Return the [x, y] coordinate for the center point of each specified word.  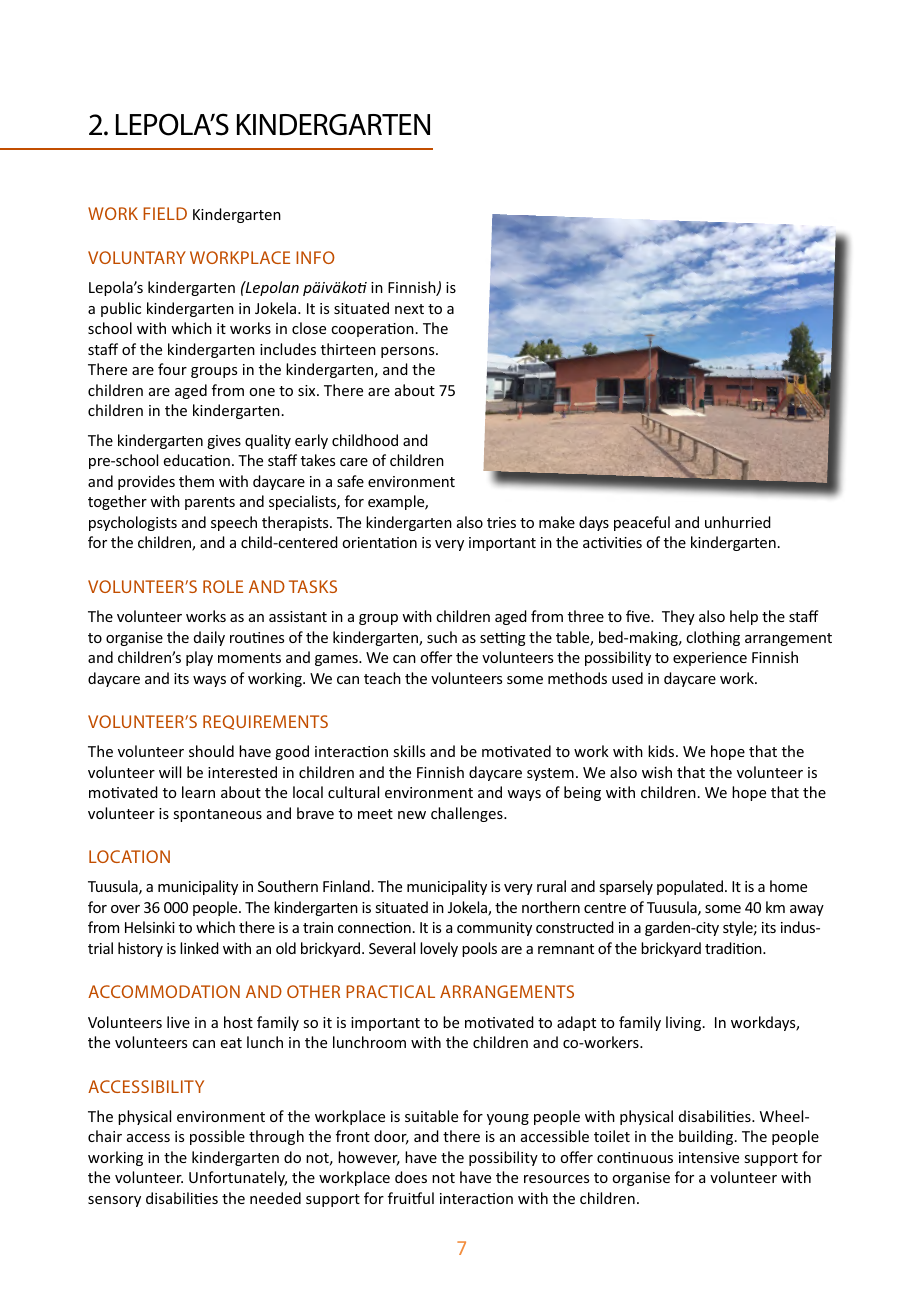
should [211, 751]
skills [409, 751]
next [409, 309]
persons [409, 352]
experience [710, 659]
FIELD [165, 213]
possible [217, 1137]
